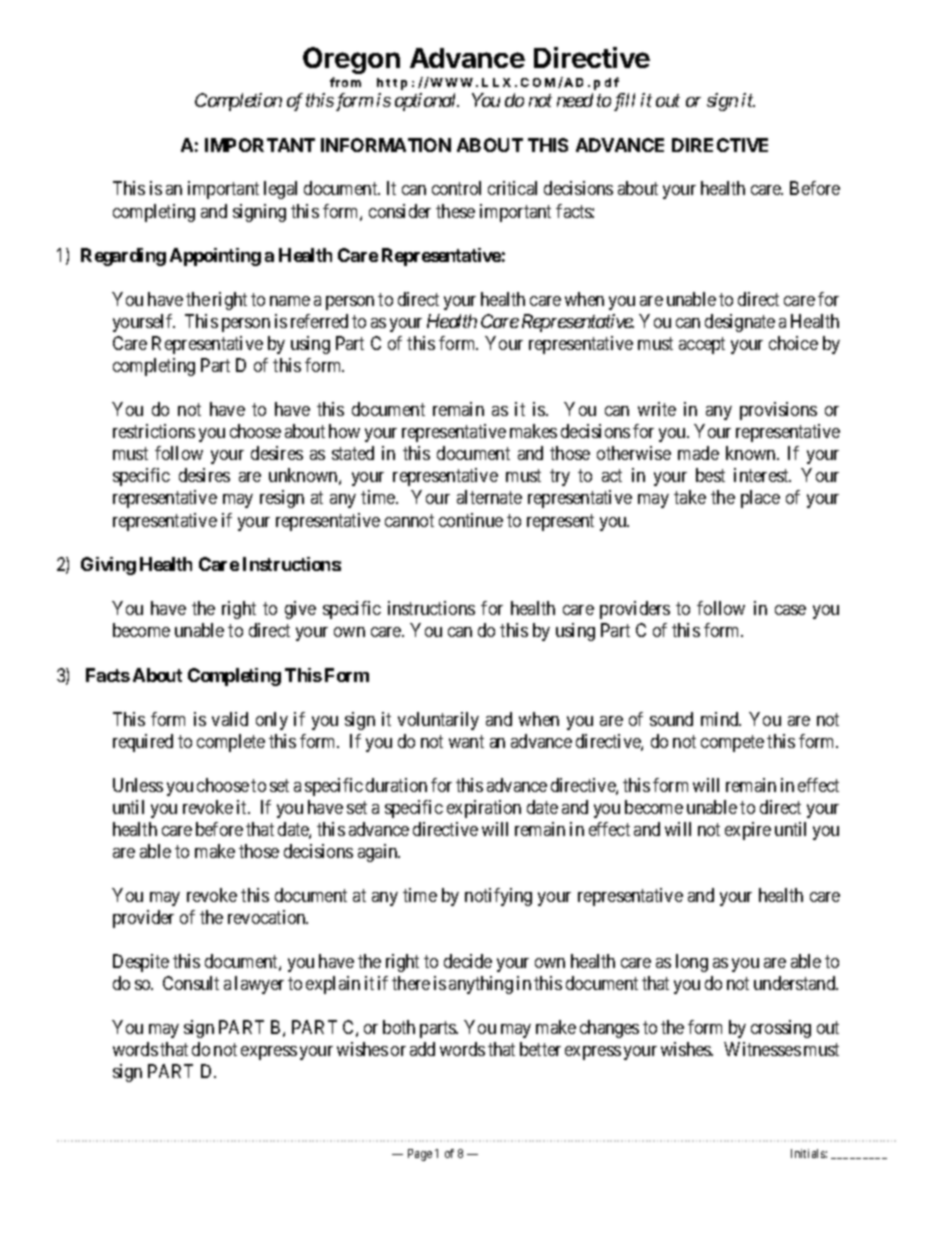 This image has height=1233, width=952. Describe the element at coordinates (438, 721) in the image. I see `voluntarily` at that location.
